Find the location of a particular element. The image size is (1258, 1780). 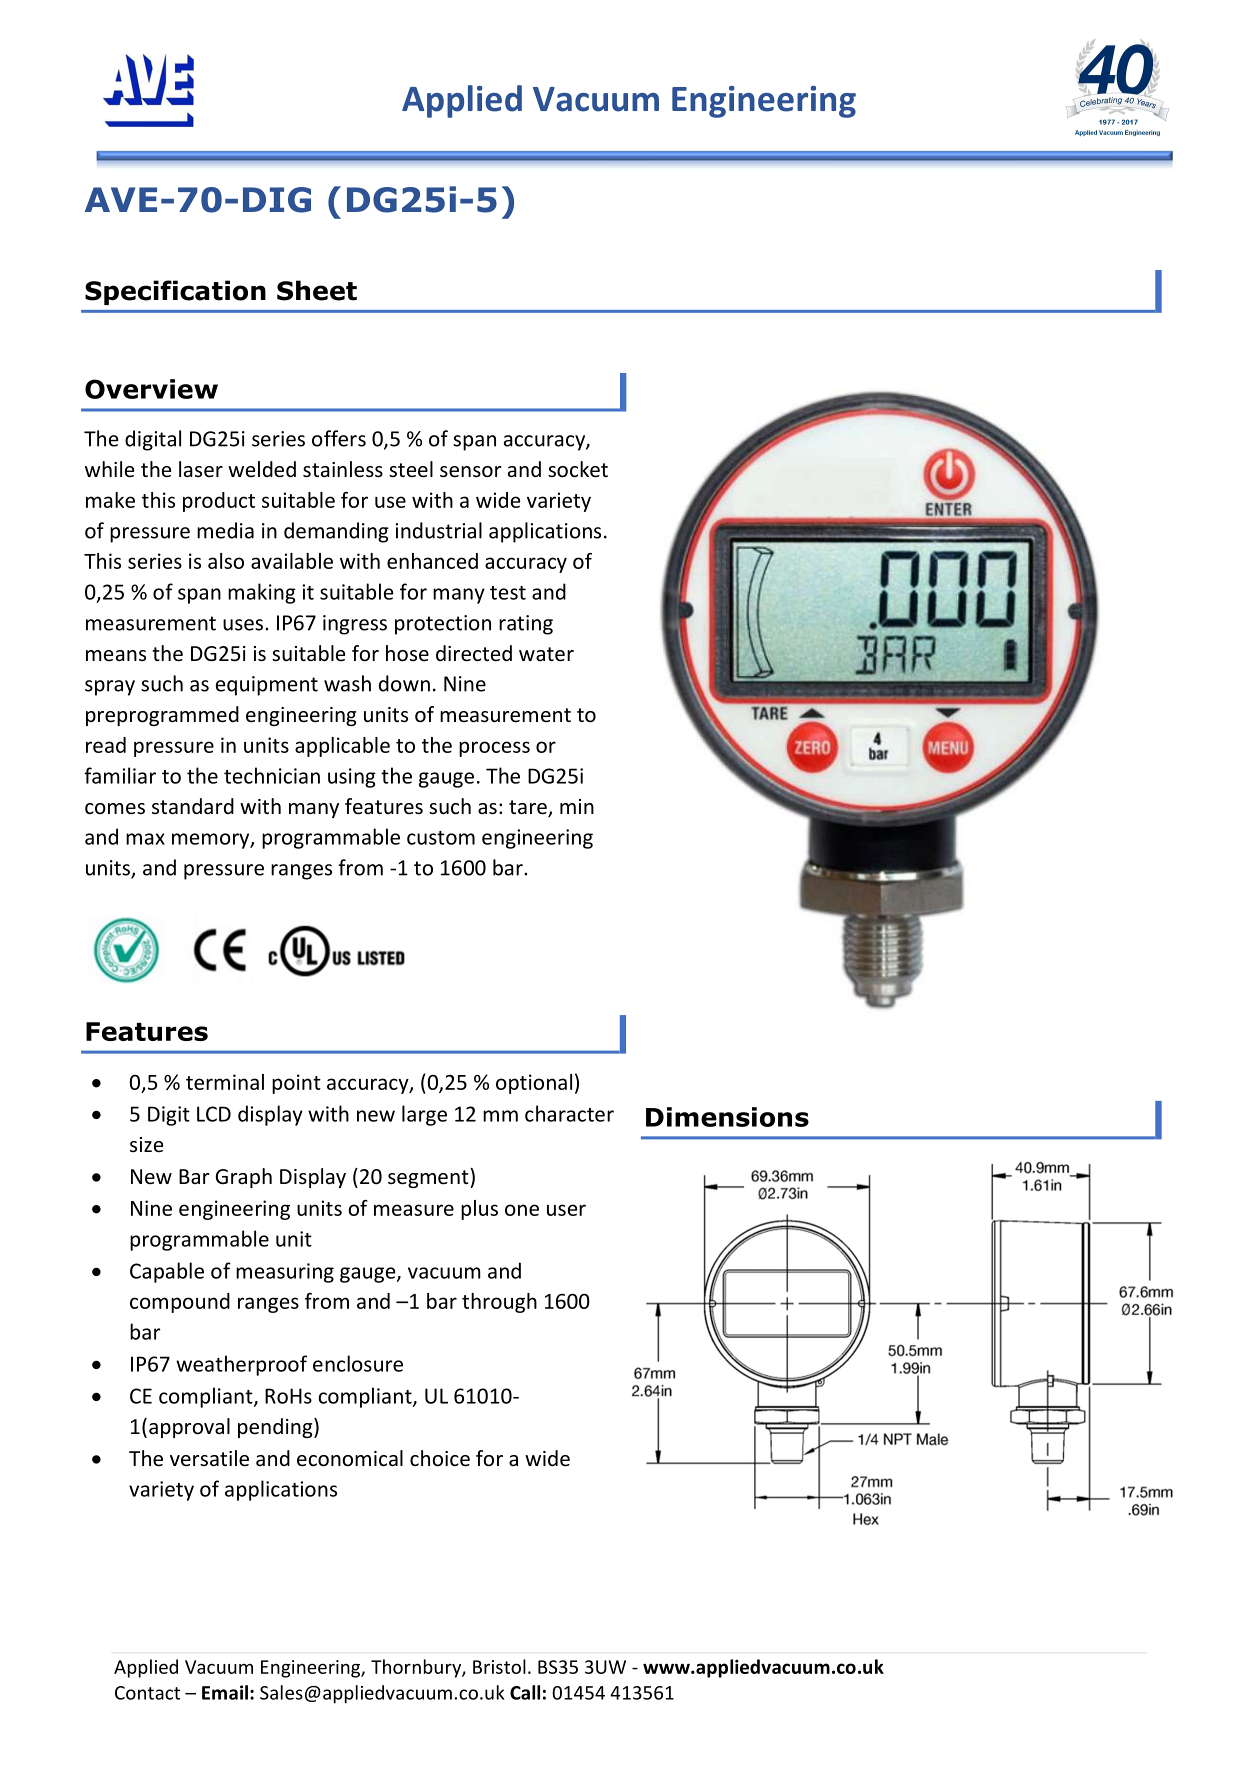

socket is located at coordinates (578, 469).
